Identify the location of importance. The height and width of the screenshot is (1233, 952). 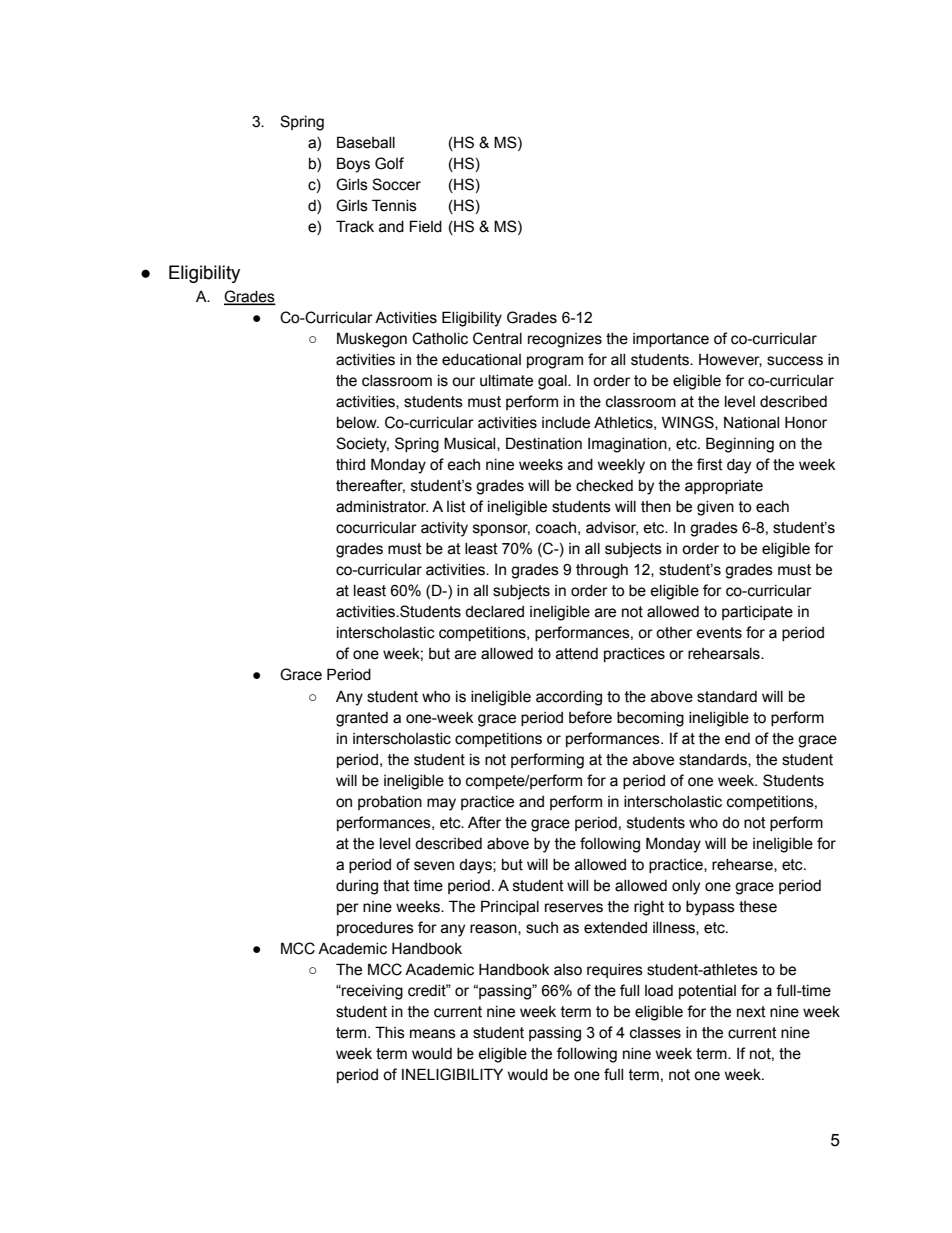
(671, 340).
